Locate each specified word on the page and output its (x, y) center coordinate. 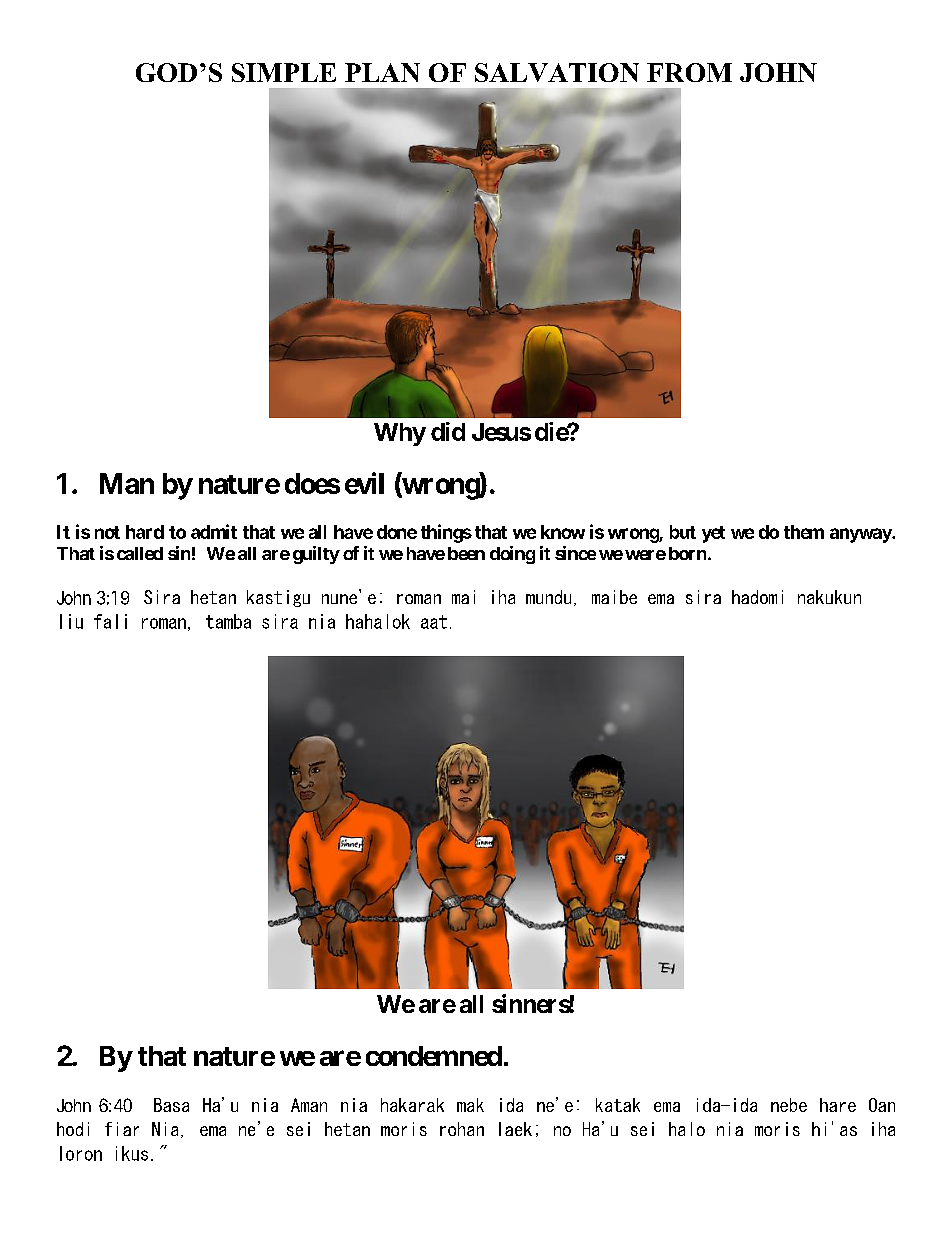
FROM (689, 72)
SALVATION (557, 72)
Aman (309, 1105)
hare (838, 1105)
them (804, 532)
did (448, 431)
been (466, 553)
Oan (882, 1105)
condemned (434, 1056)
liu (71, 621)
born (689, 553)
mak (470, 1105)
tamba (228, 621)
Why (400, 434)
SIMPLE (284, 72)
